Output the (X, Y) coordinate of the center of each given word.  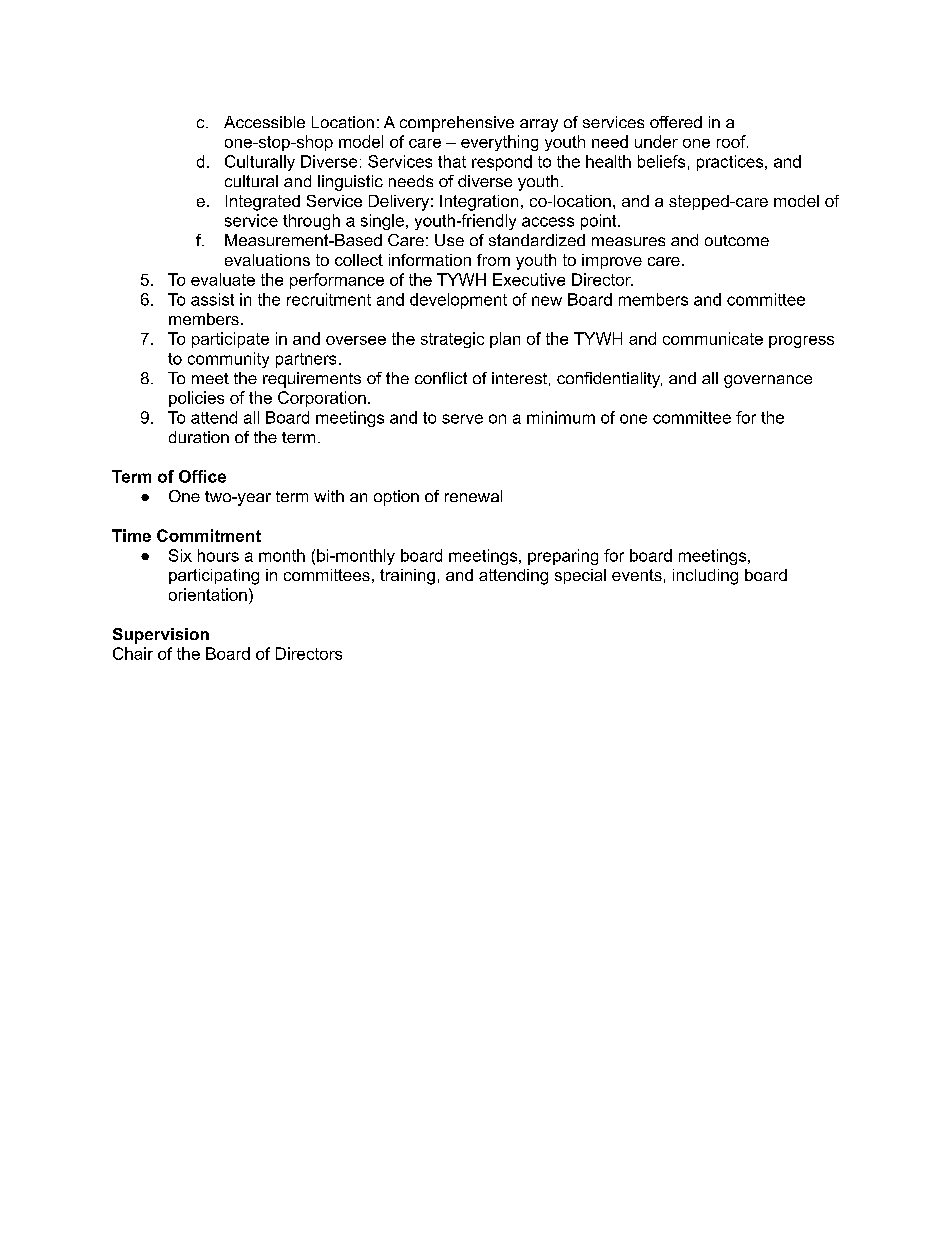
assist (212, 299)
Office (202, 476)
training (407, 577)
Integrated (263, 203)
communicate (713, 338)
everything (499, 143)
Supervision (161, 636)
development (458, 301)
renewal (473, 496)
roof (732, 141)
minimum (561, 417)
